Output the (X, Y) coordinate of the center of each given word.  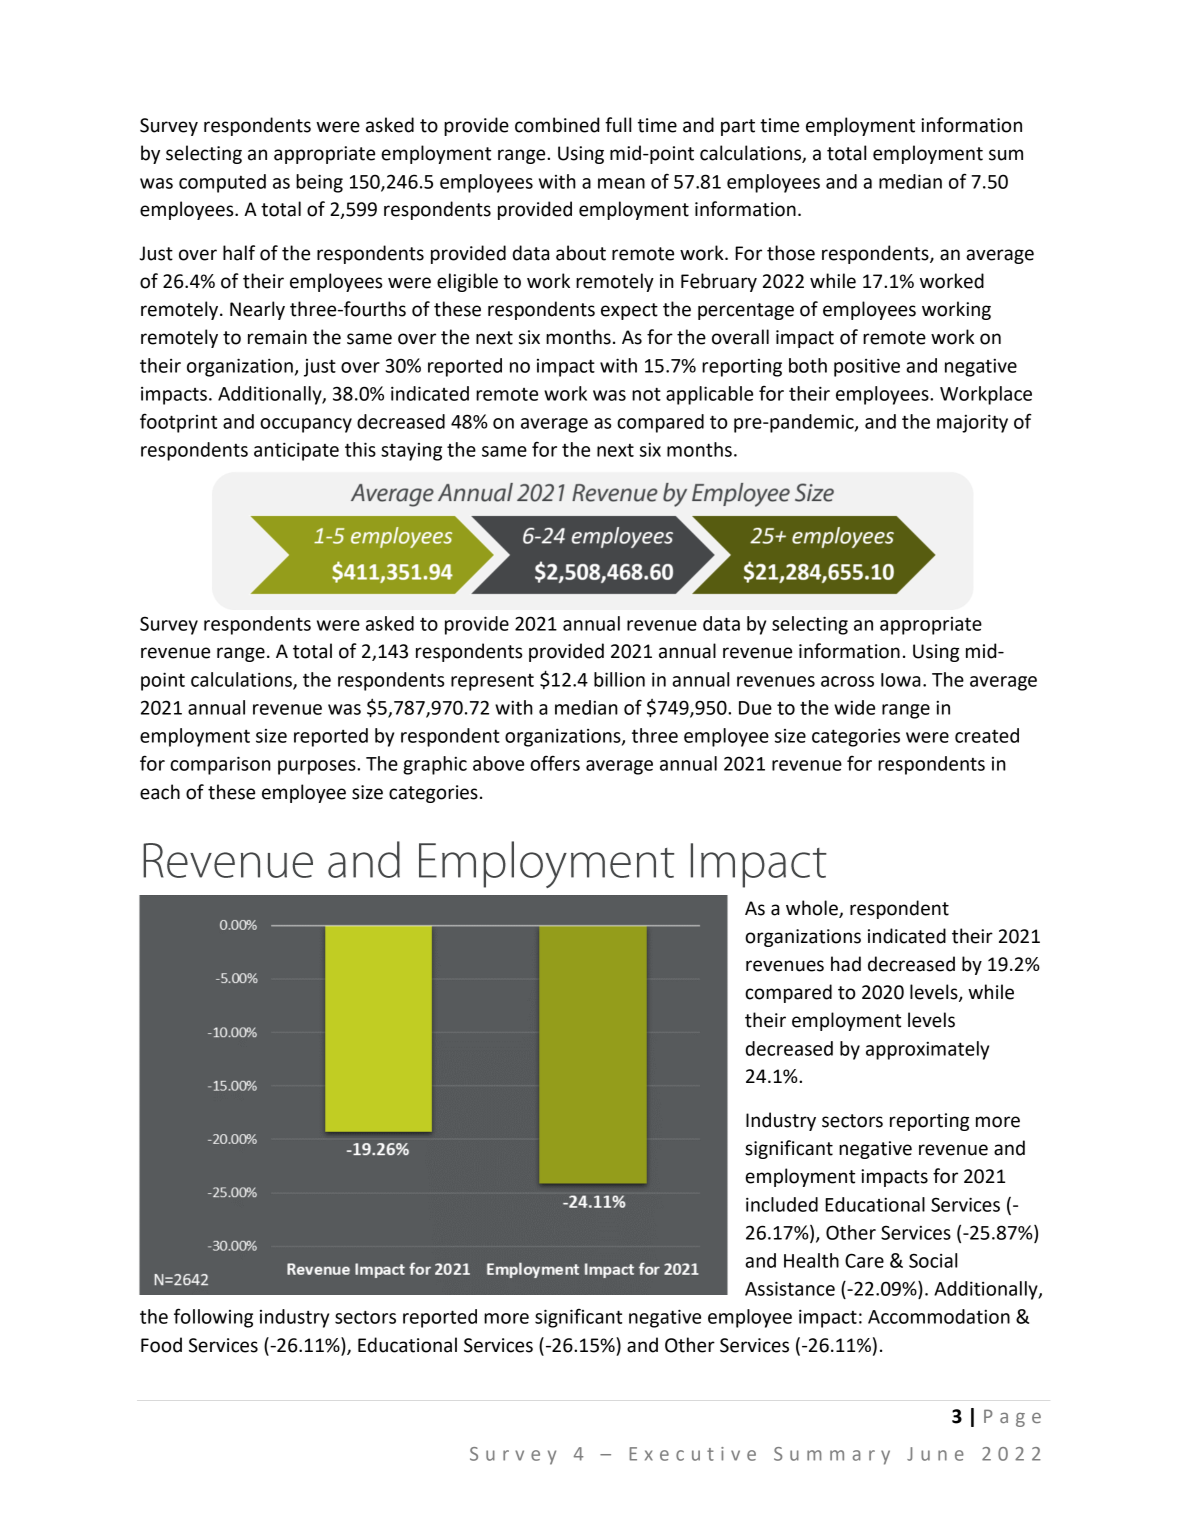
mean (621, 183)
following (213, 1318)
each (160, 792)
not (646, 394)
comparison (220, 765)
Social (933, 1260)
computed (222, 183)
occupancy (306, 425)
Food (161, 1345)
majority (972, 423)
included (782, 1204)
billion (619, 679)
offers (555, 763)
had (846, 964)
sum (1006, 155)
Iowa (901, 680)
